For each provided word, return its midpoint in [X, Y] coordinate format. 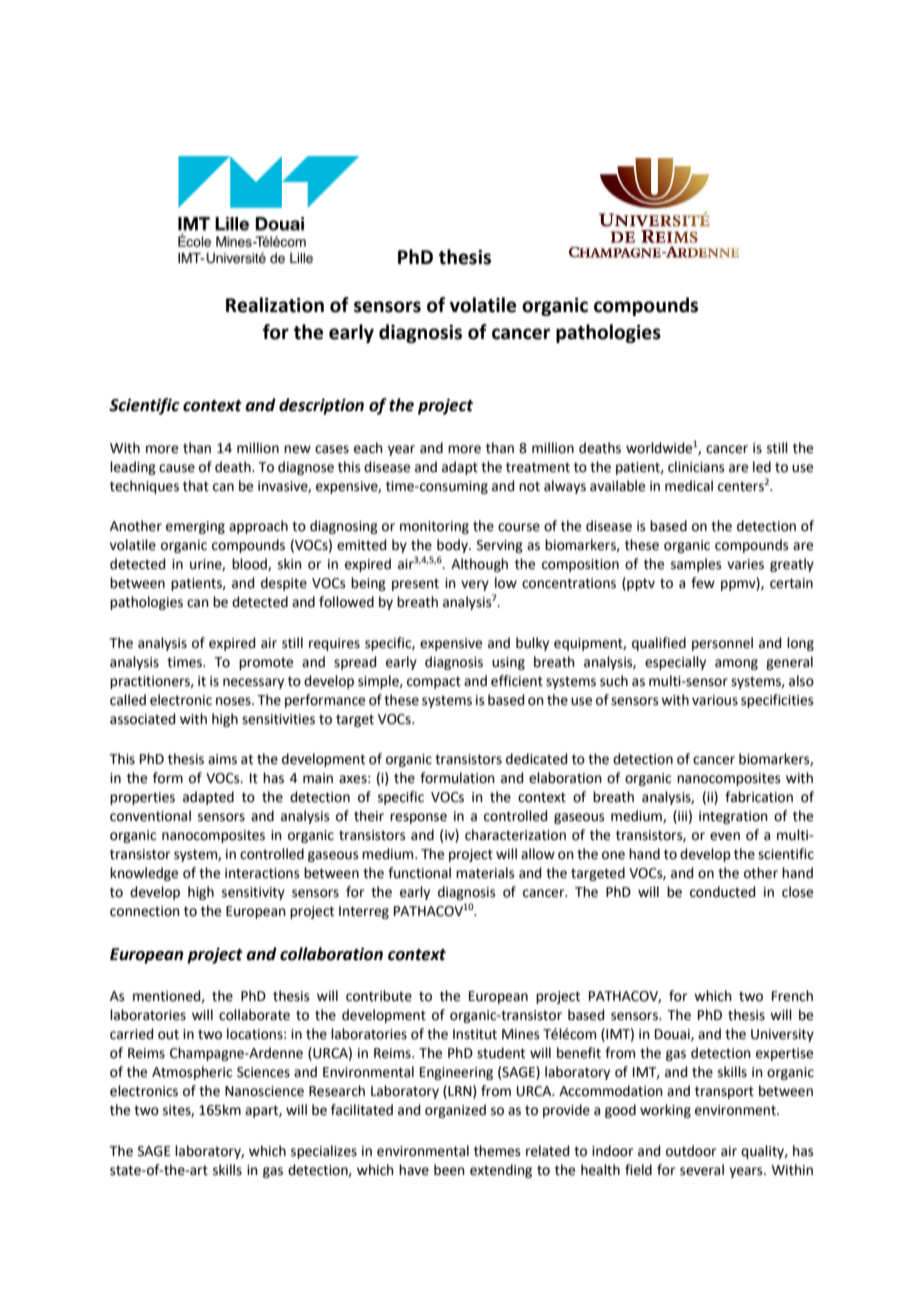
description [321, 406]
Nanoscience [264, 1091]
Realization [275, 305]
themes [497, 1151]
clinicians [696, 467]
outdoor [691, 1151]
